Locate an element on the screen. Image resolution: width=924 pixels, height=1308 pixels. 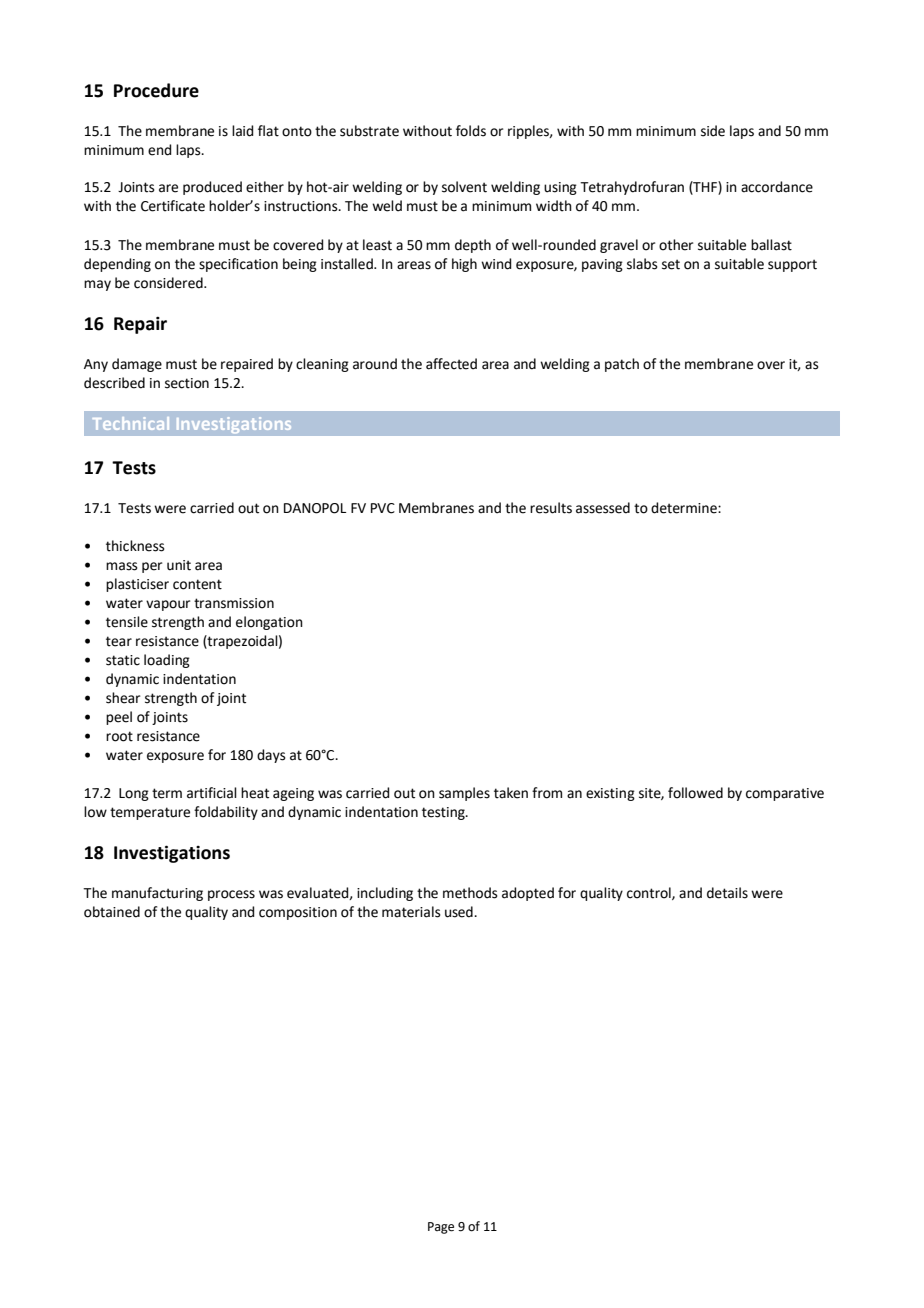
accordance is located at coordinates (777, 187).
